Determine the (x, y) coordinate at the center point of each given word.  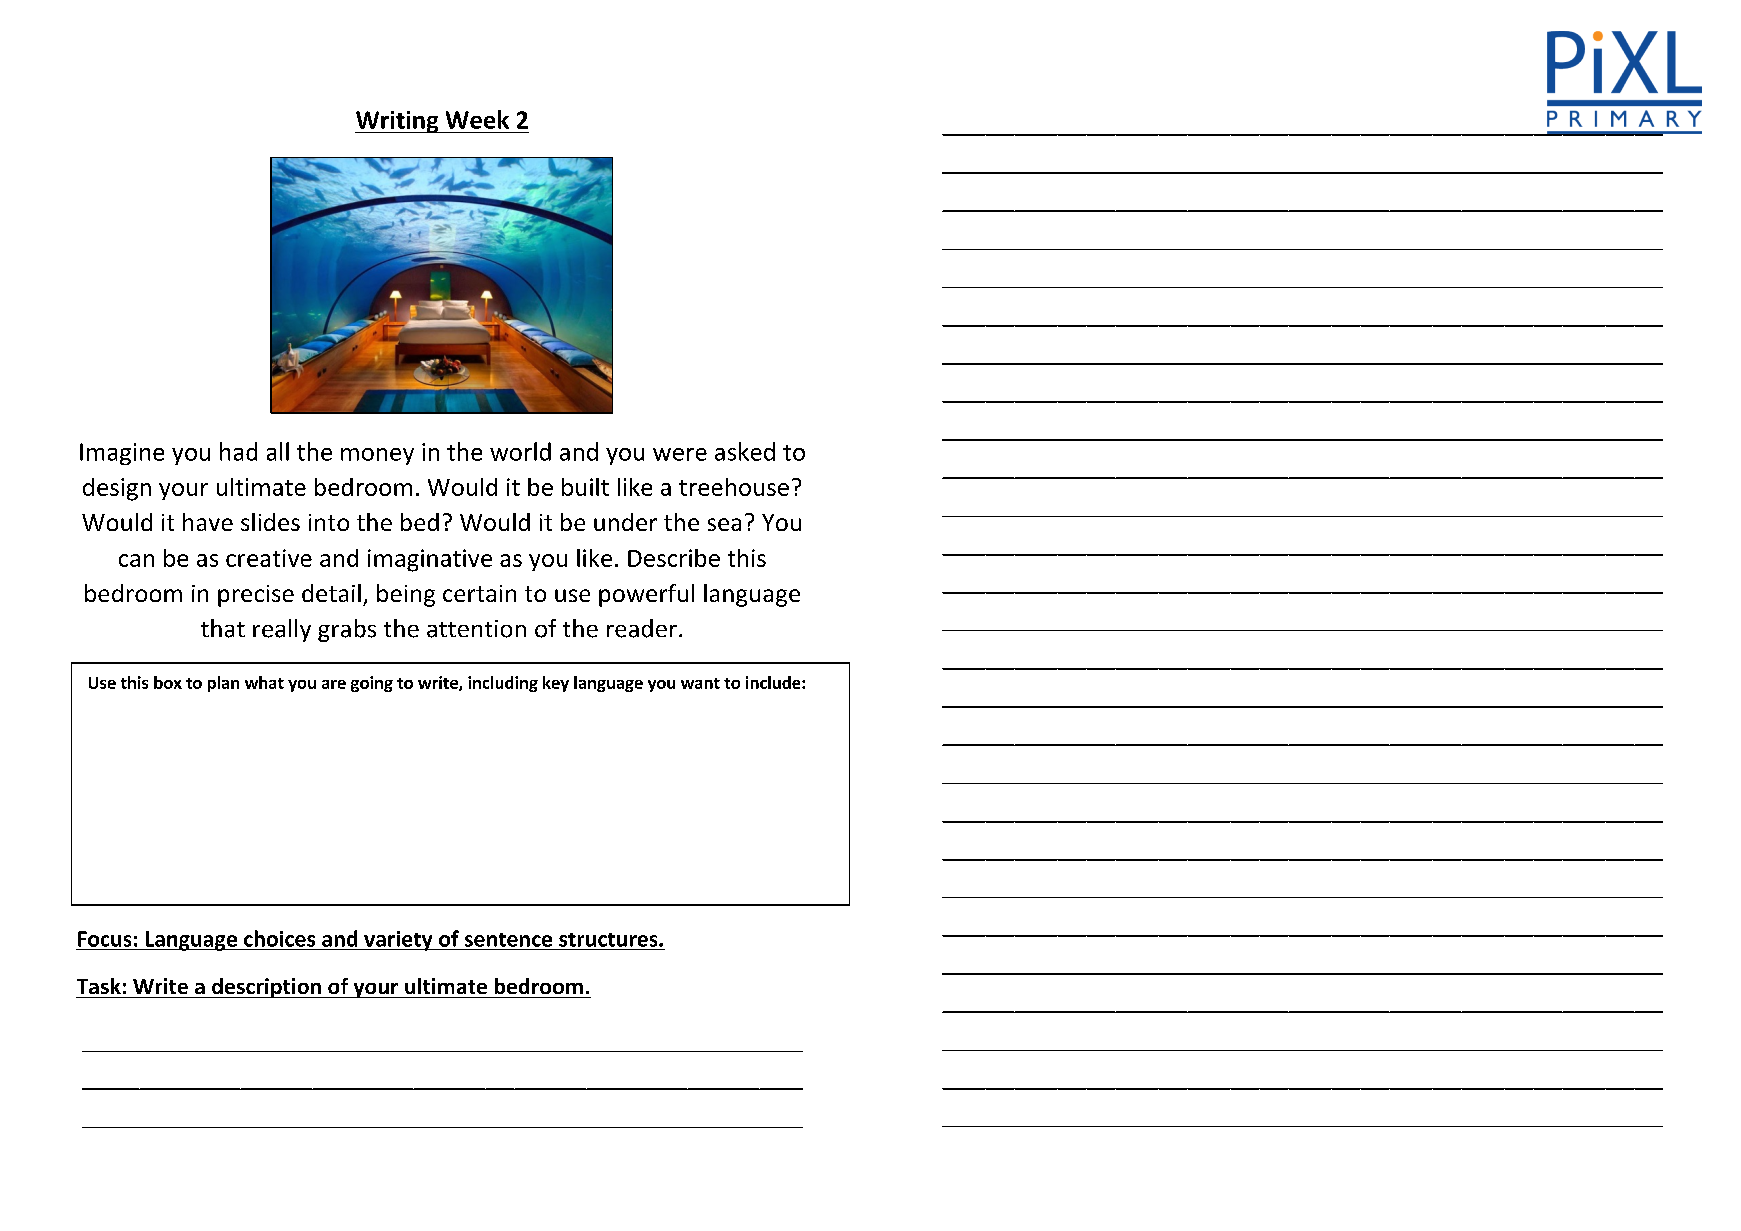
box (168, 682)
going (372, 684)
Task (99, 986)
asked (745, 451)
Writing (398, 122)
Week (477, 119)
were (680, 454)
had (238, 451)
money (377, 456)
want (700, 683)
